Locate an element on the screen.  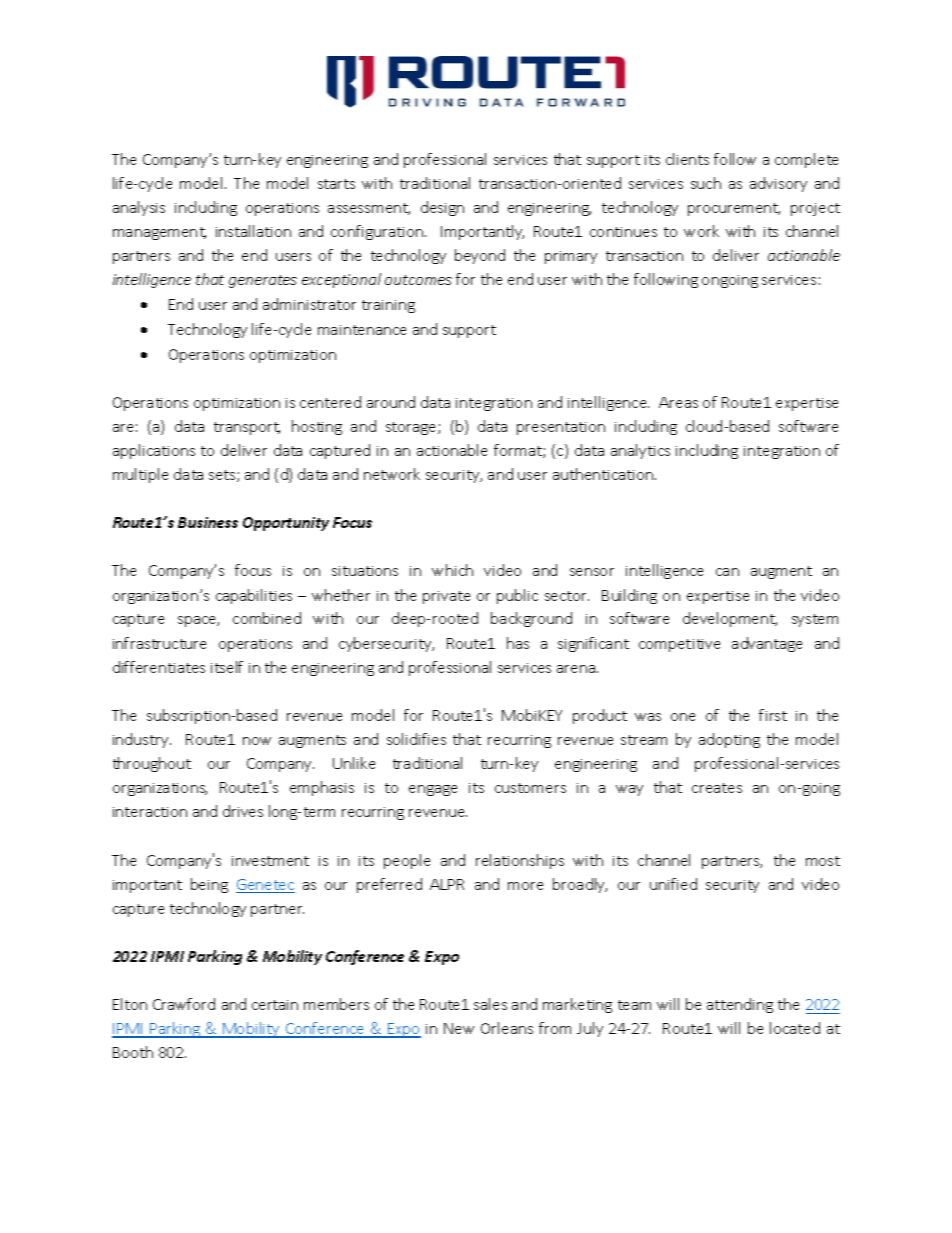
design is located at coordinates (442, 208).
